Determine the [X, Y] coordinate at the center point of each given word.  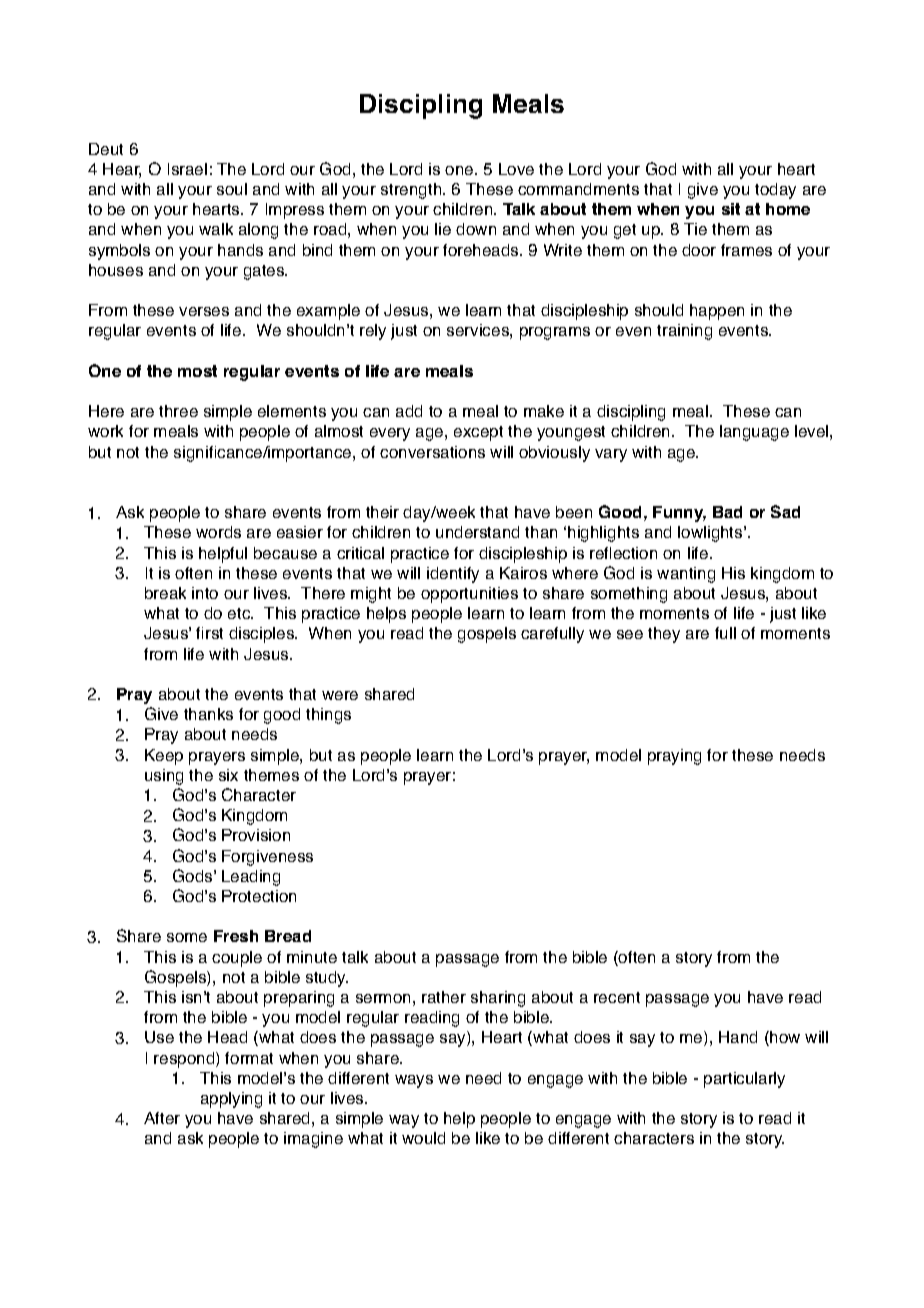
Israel [187, 169]
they [664, 635]
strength [412, 191]
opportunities [469, 595]
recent [617, 997]
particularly [744, 1080]
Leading [251, 878]
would [423, 1138]
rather [444, 997]
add [409, 411]
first [209, 633]
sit [731, 209]
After [162, 1118]
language [754, 433]
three [178, 411]
